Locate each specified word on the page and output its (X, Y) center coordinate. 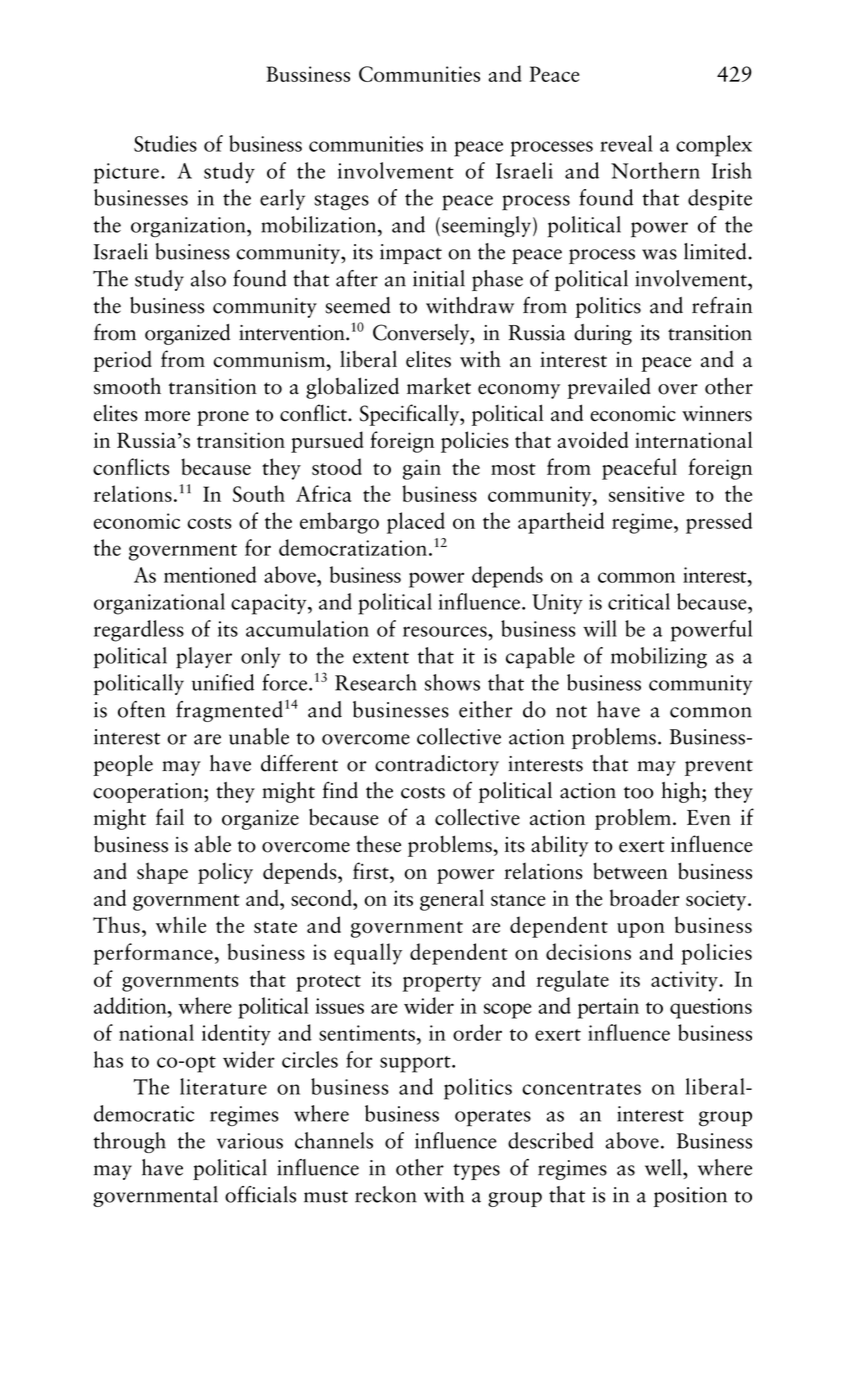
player (204, 658)
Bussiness (308, 74)
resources (446, 631)
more (167, 416)
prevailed (609, 388)
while (181, 924)
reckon (386, 1194)
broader (645, 897)
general (452, 900)
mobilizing (659, 658)
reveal (626, 143)
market (439, 386)
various (250, 1141)
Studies (165, 143)
